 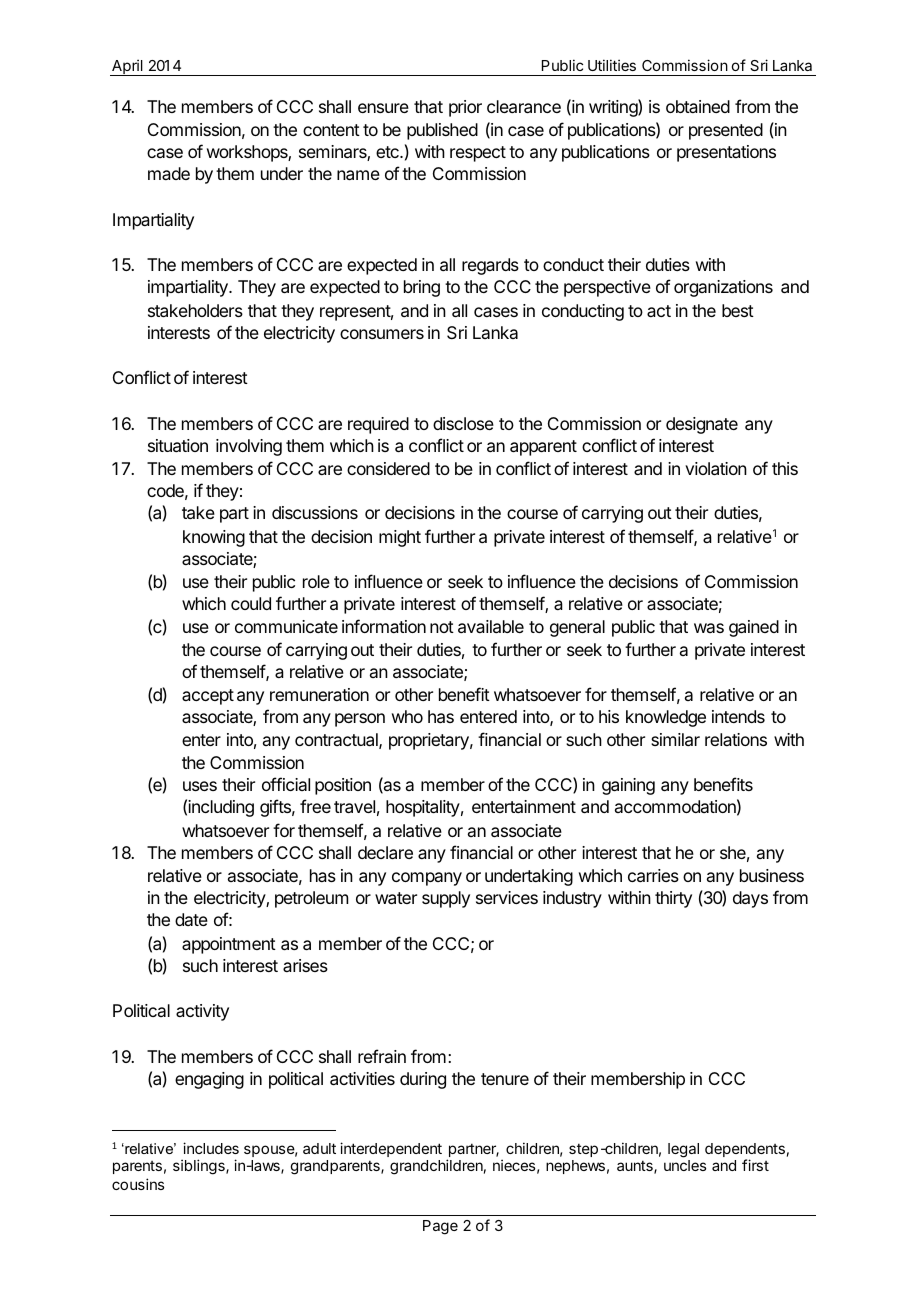 I want to click on Page, so click(x=440, y=1227).
